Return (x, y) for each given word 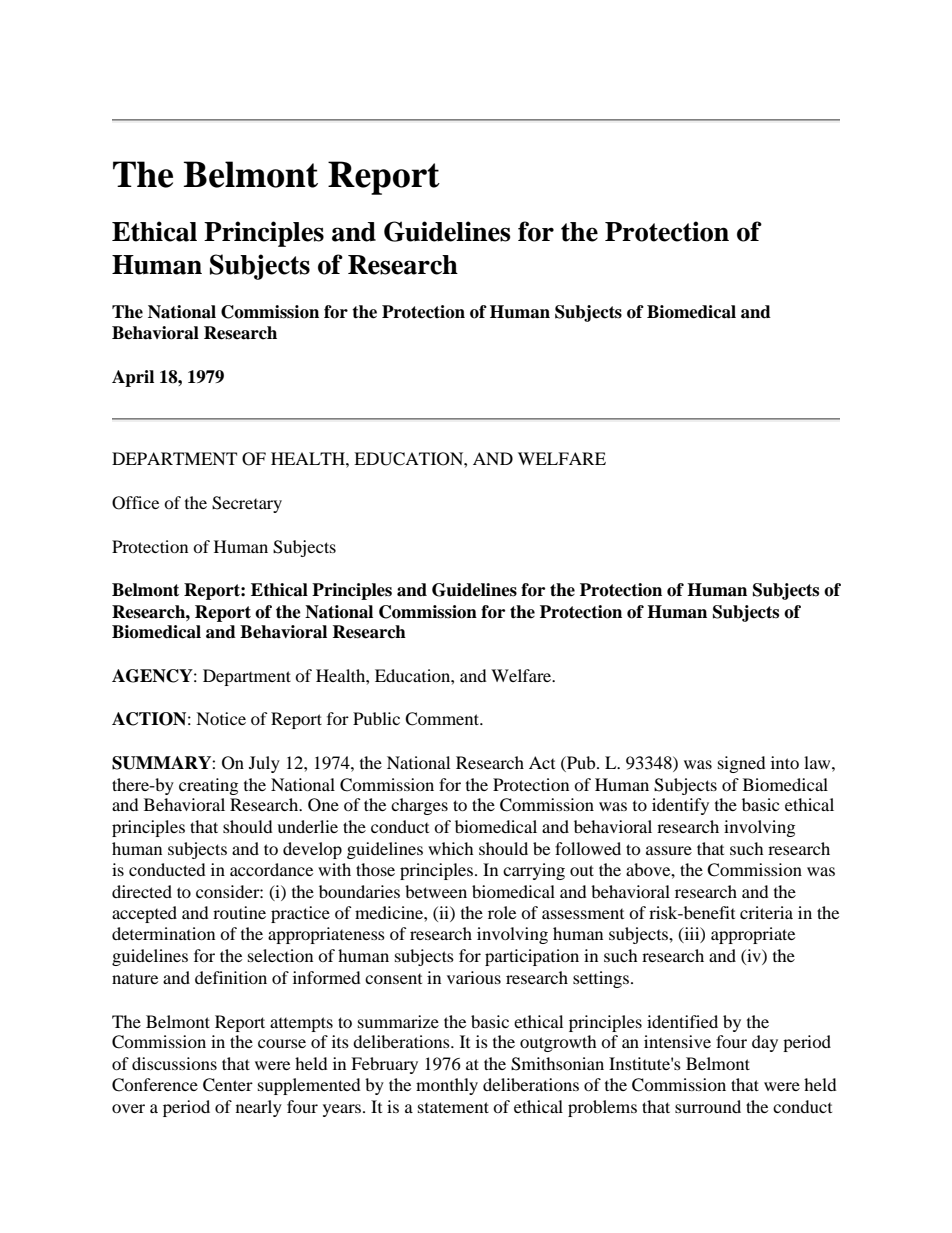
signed (742, 764)
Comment (443, 719)
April (133, 378)
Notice (221, 718)
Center (228, 1085)
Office (135, 503)
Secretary (247, 504)
